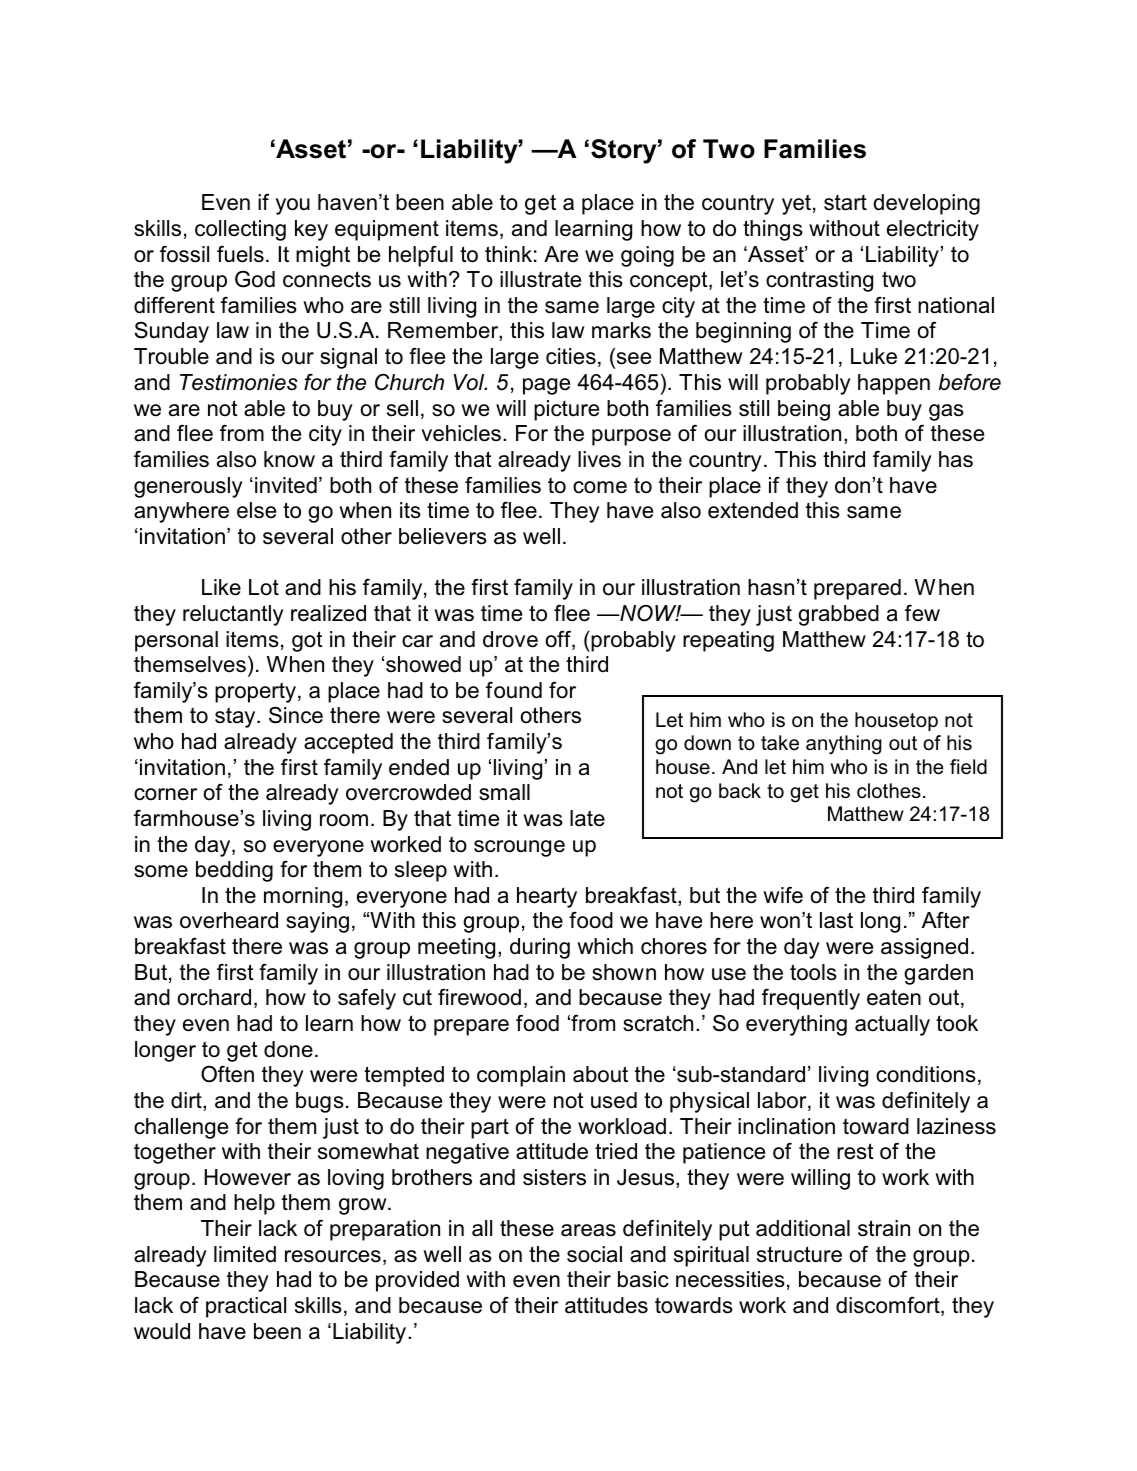 This page has width=1137, height=1471. What do you see at coordinates (246, 1307) in the page?
I see `practical` at bounding box center [246, 1307].
